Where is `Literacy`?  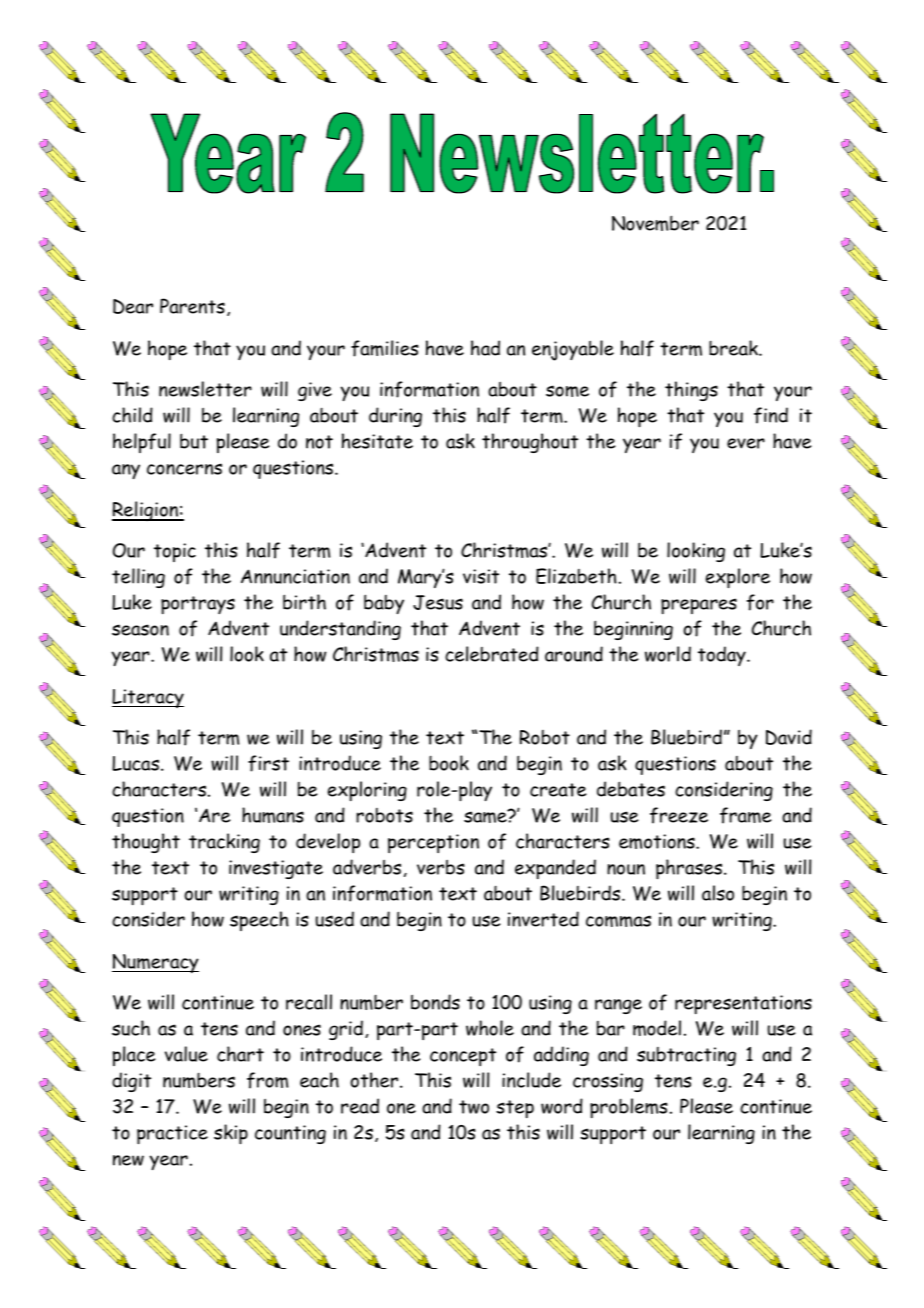 Literacy is located at coordinates (148, 698).
